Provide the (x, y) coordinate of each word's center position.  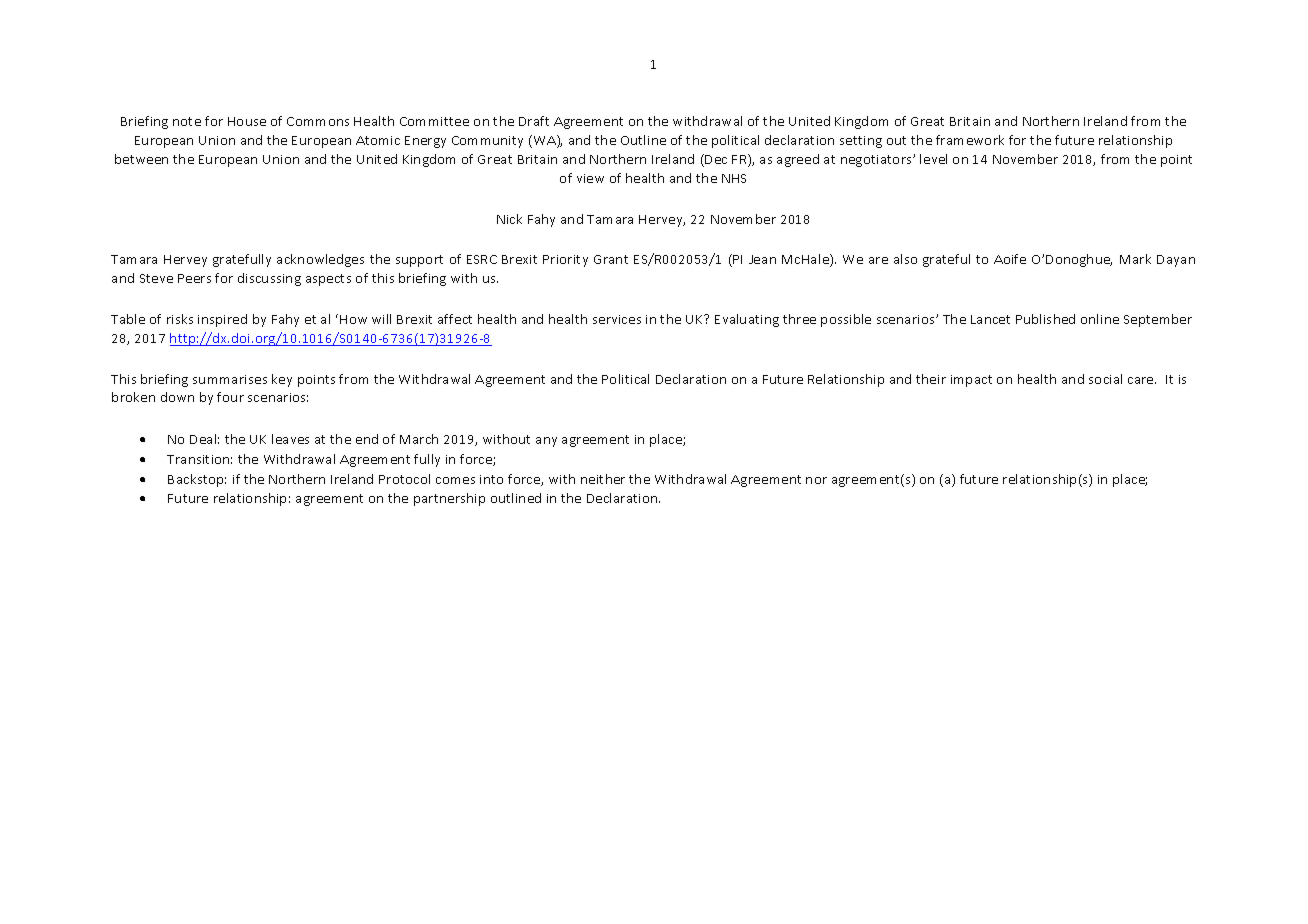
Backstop (197, 480)
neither (603, 479)
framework (970, 140)
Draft (534, 121)
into (491, 479)
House (247, 121)
